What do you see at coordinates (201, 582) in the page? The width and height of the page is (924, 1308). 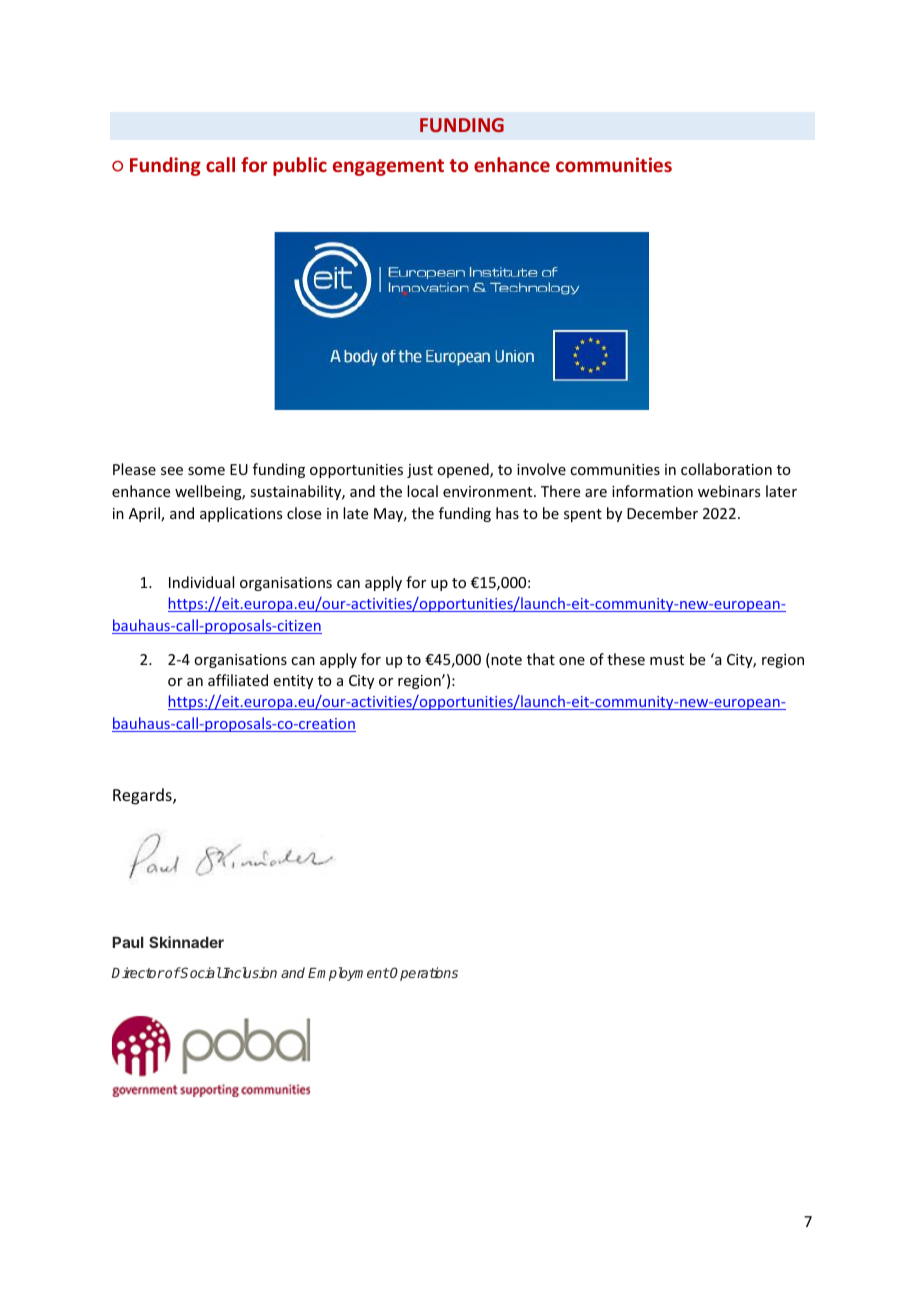 I see `Individual` at bounding box center [201, 582].
